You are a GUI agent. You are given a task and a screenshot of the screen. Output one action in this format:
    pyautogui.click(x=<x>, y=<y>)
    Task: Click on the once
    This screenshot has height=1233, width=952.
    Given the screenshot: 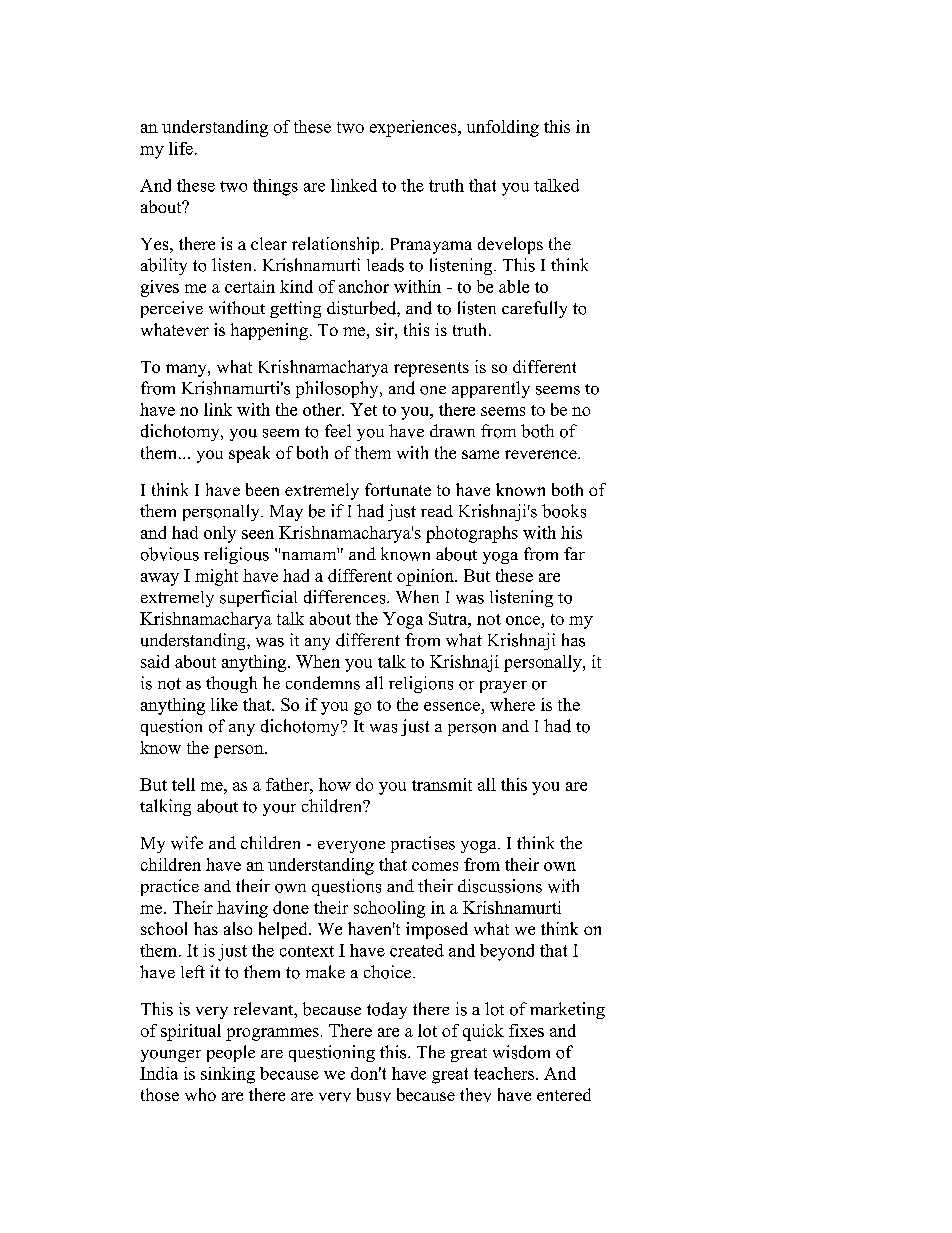 What is the action you would take?
    pyautogui.click(x=523, y=620)
